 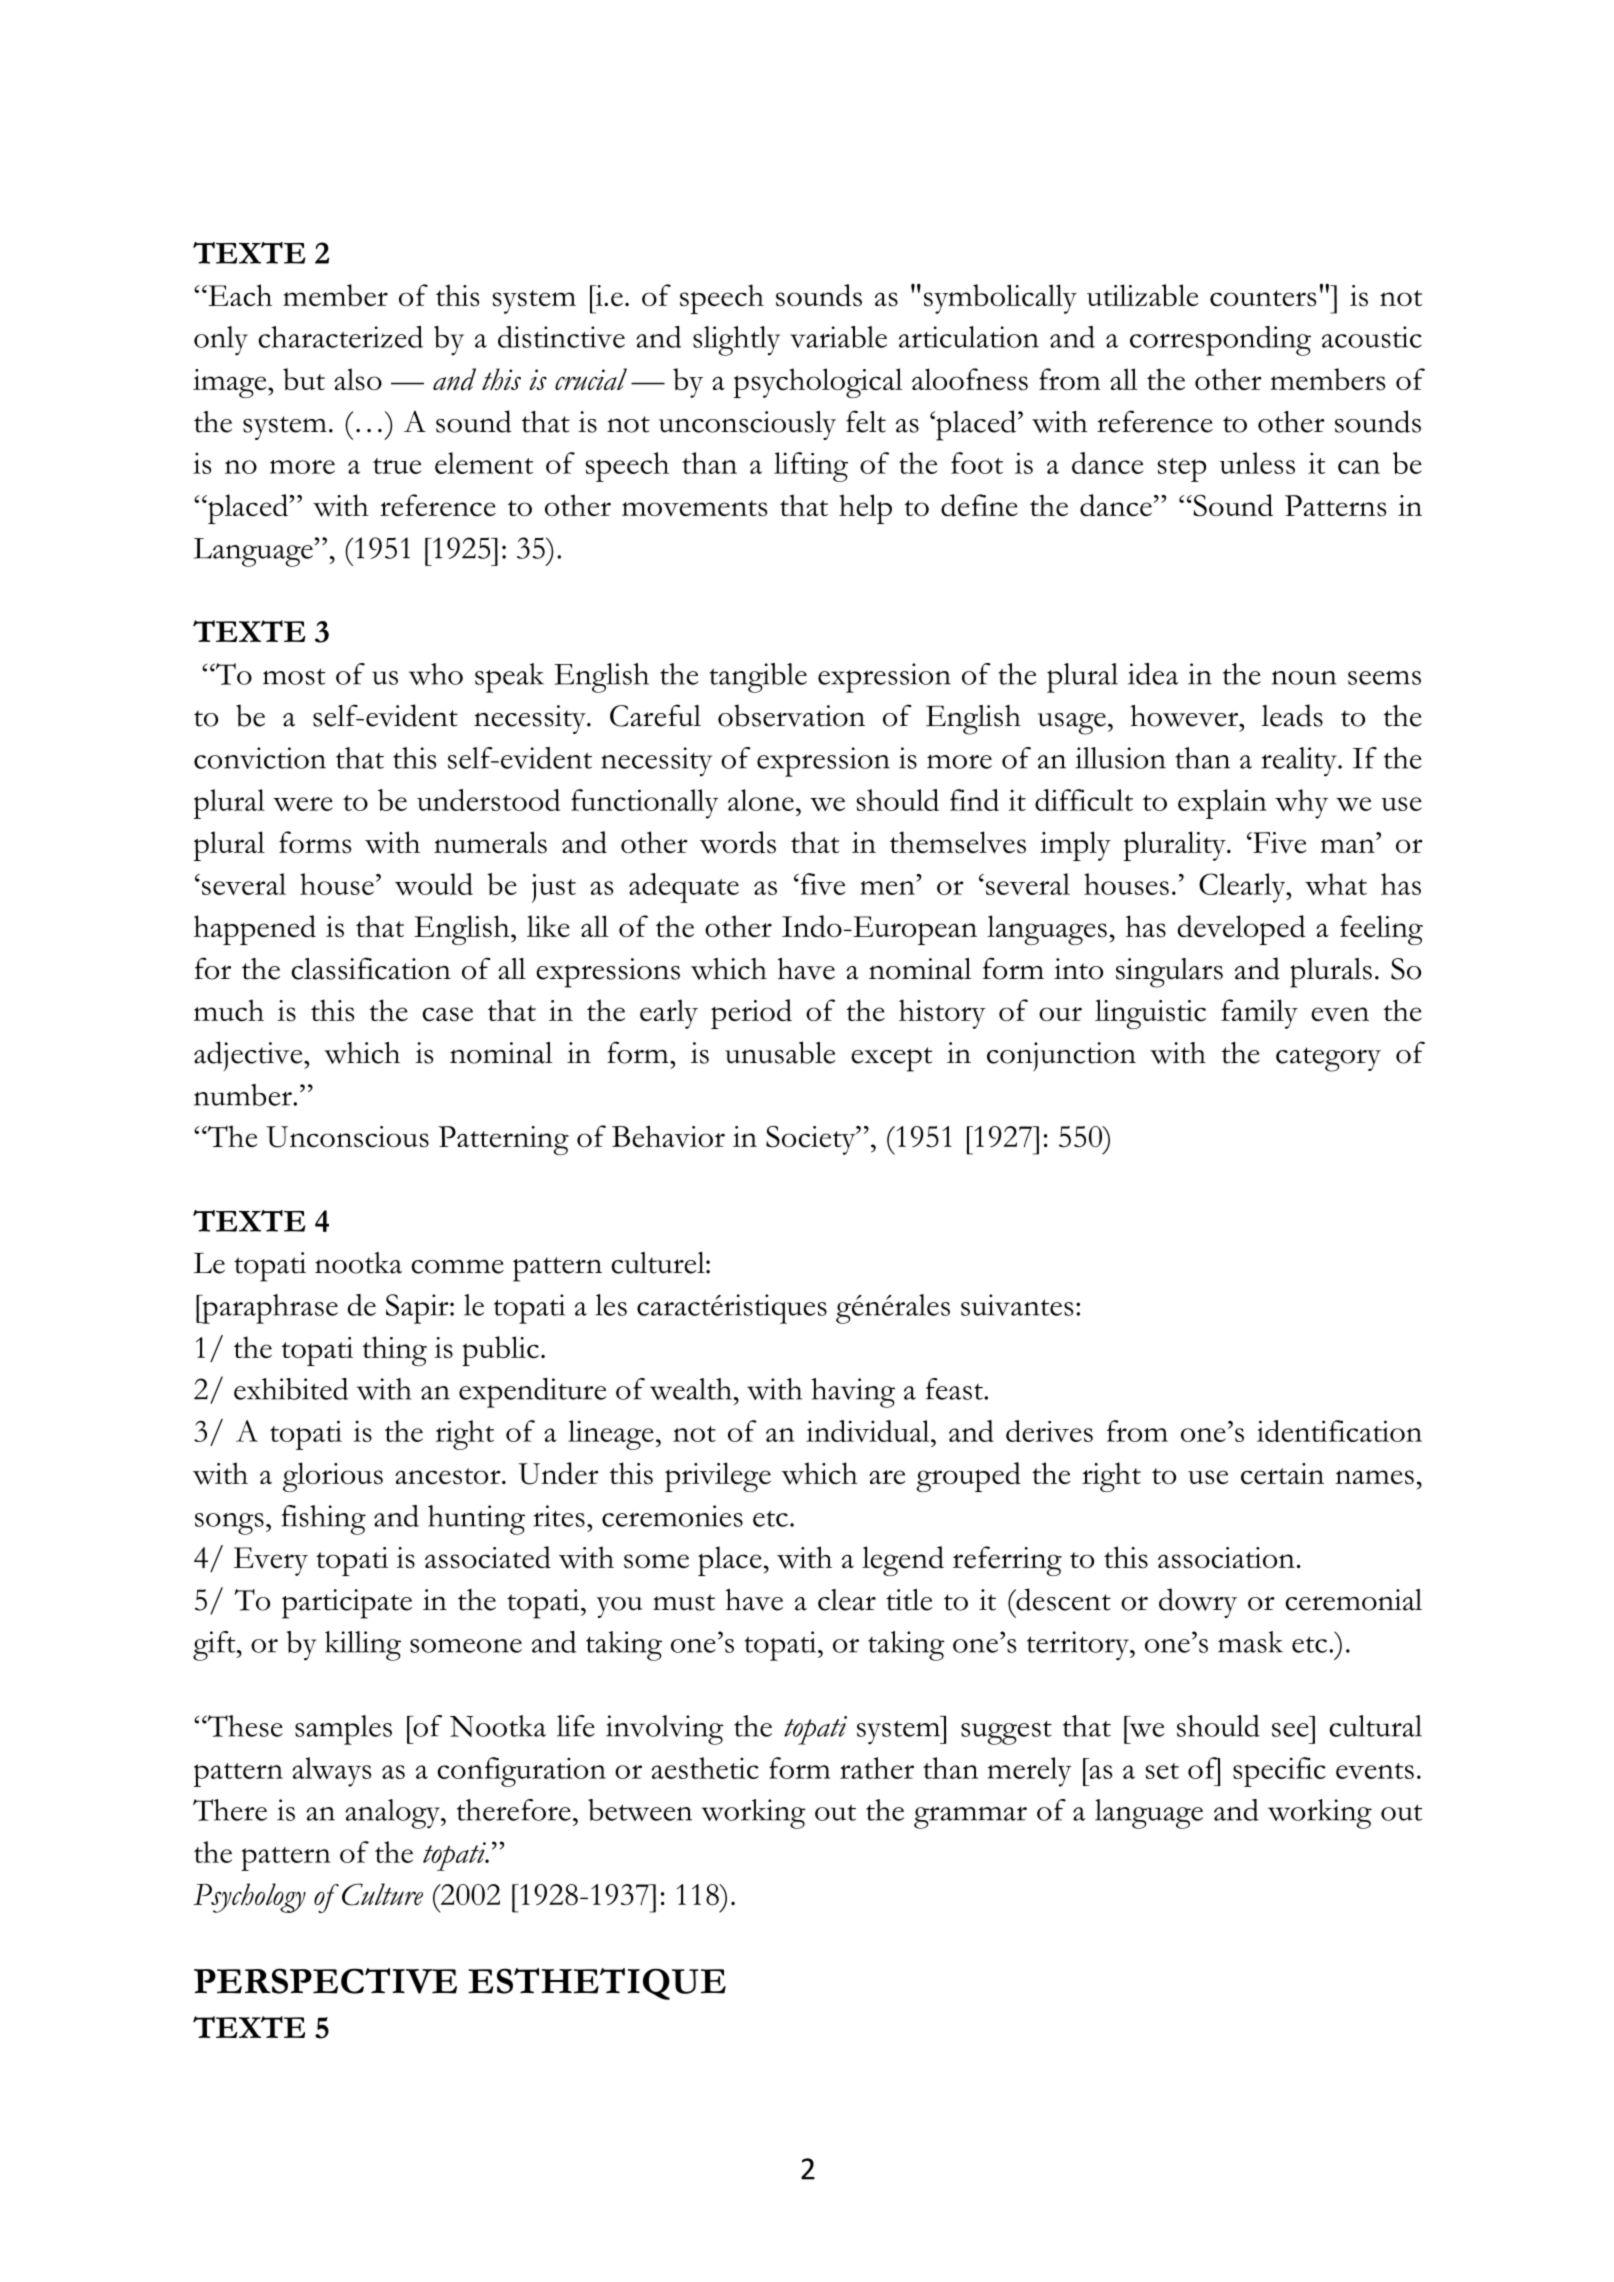 What do you see at coordinates (640, 1810) in the screenshot?
I see `between` at bounding box center [640, 1810].
